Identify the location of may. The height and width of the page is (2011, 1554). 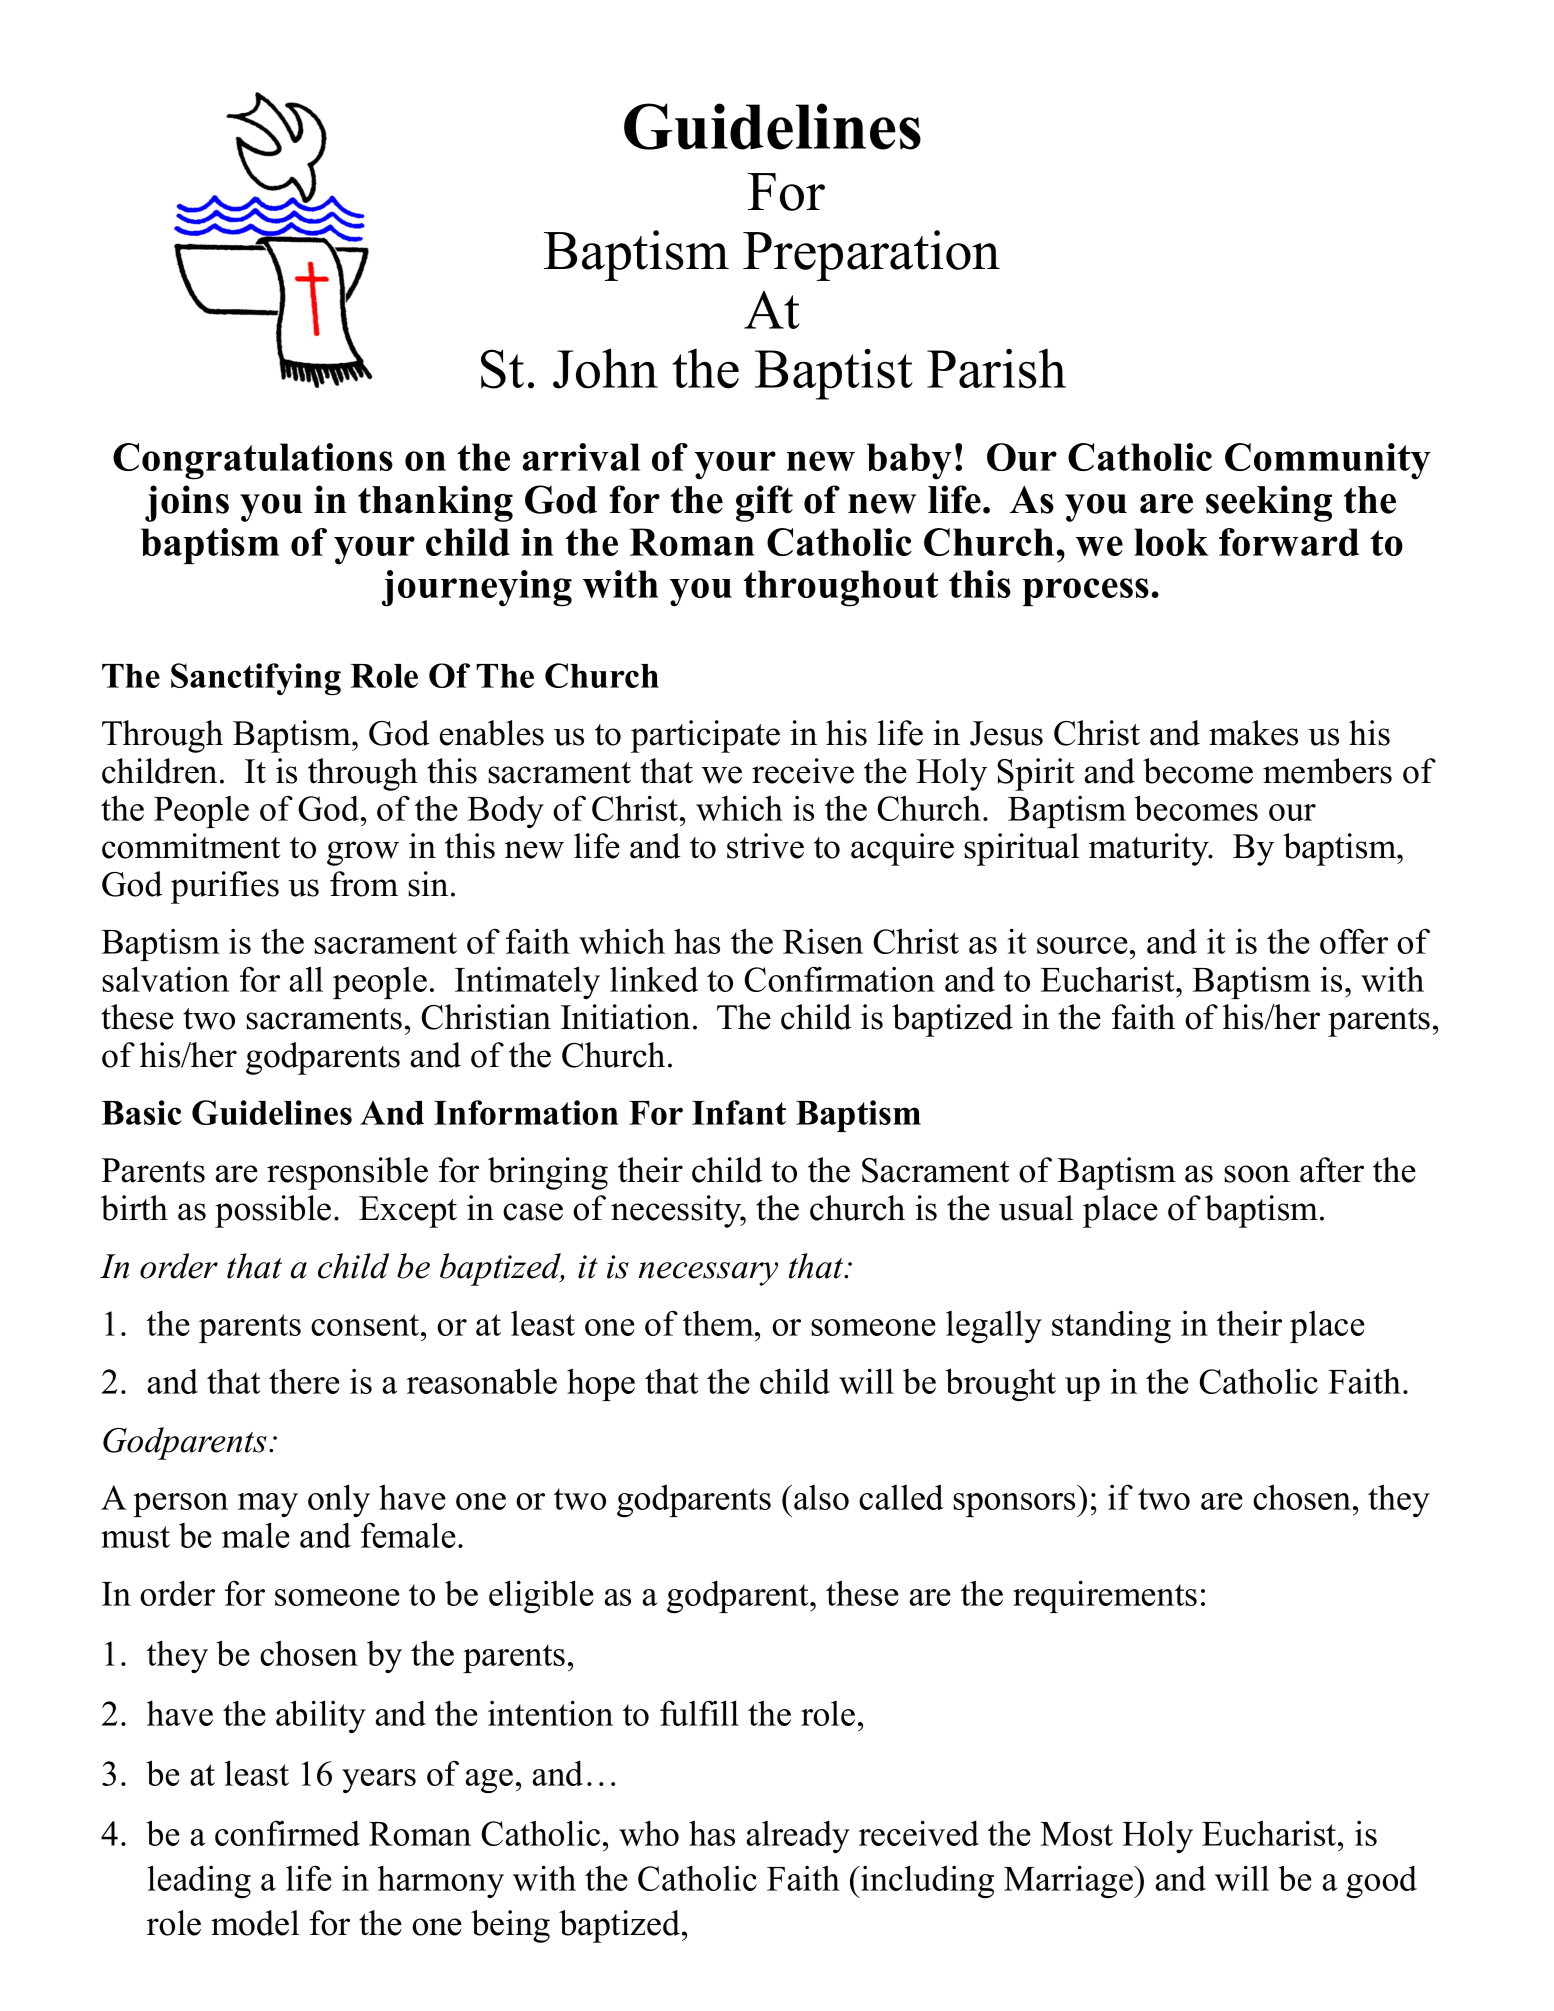
(268, 1505).
